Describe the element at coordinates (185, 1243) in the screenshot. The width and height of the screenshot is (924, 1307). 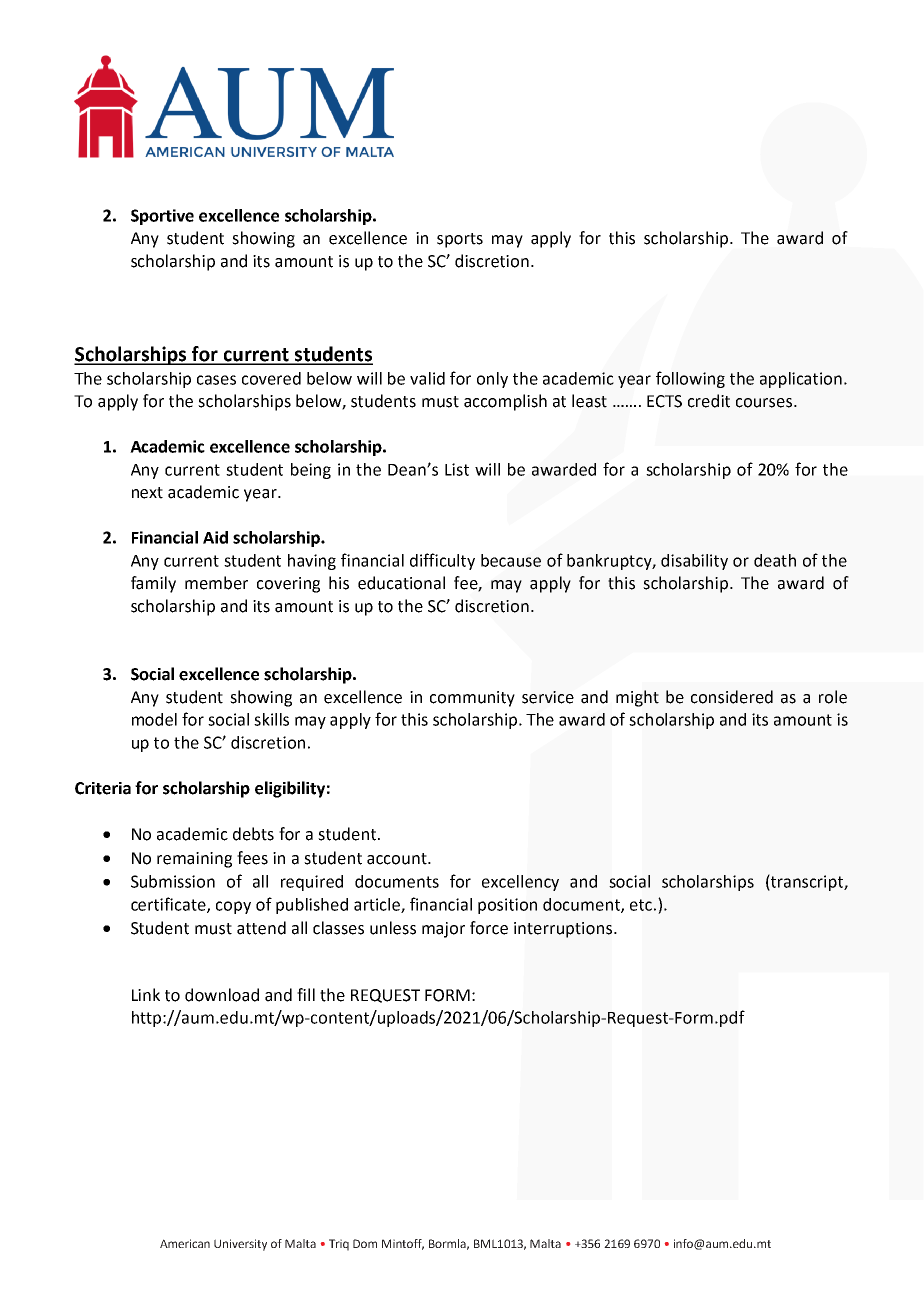
I see `American` at that location.
